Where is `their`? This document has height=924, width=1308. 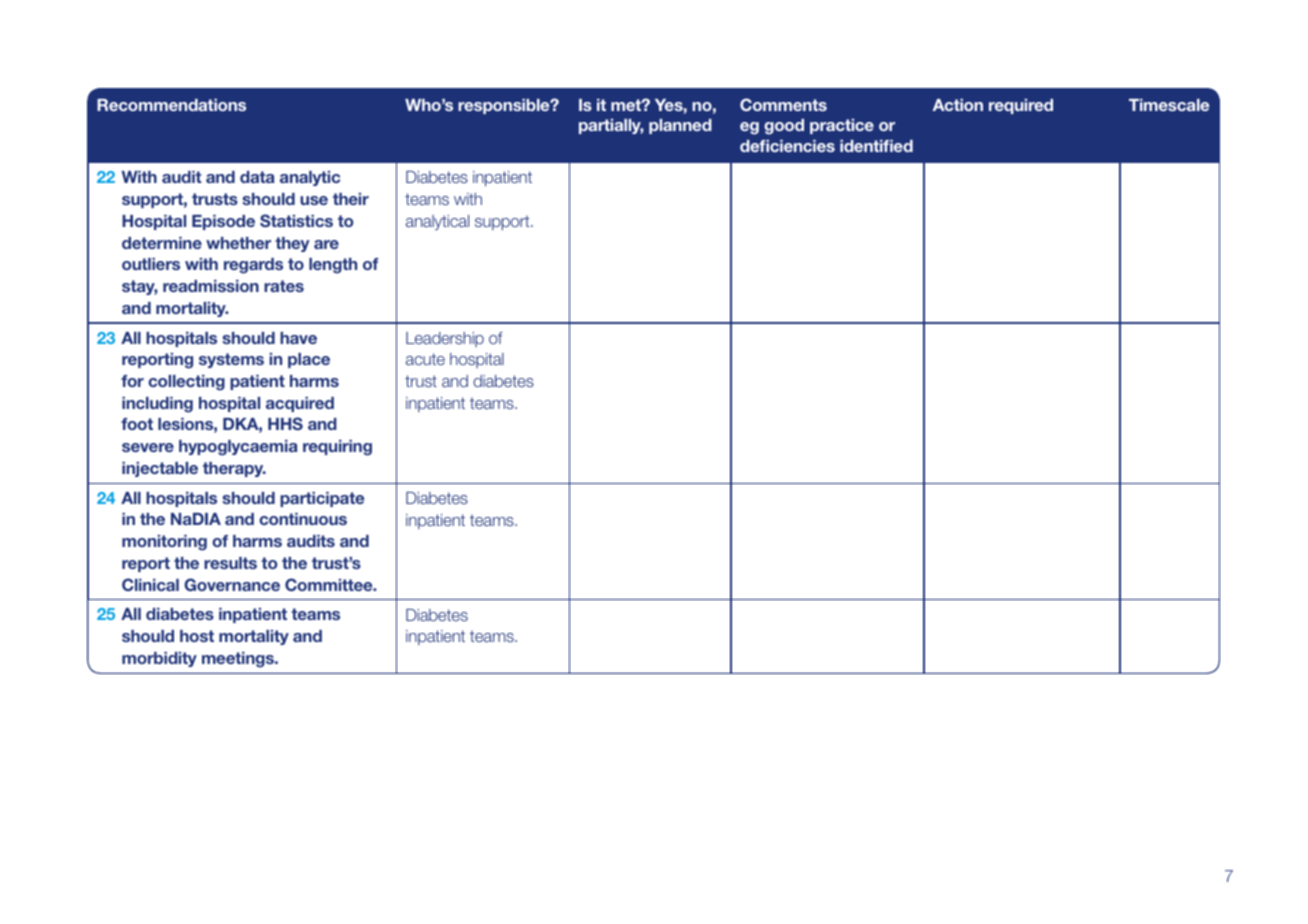
their is located at coordinates (351, 199).
